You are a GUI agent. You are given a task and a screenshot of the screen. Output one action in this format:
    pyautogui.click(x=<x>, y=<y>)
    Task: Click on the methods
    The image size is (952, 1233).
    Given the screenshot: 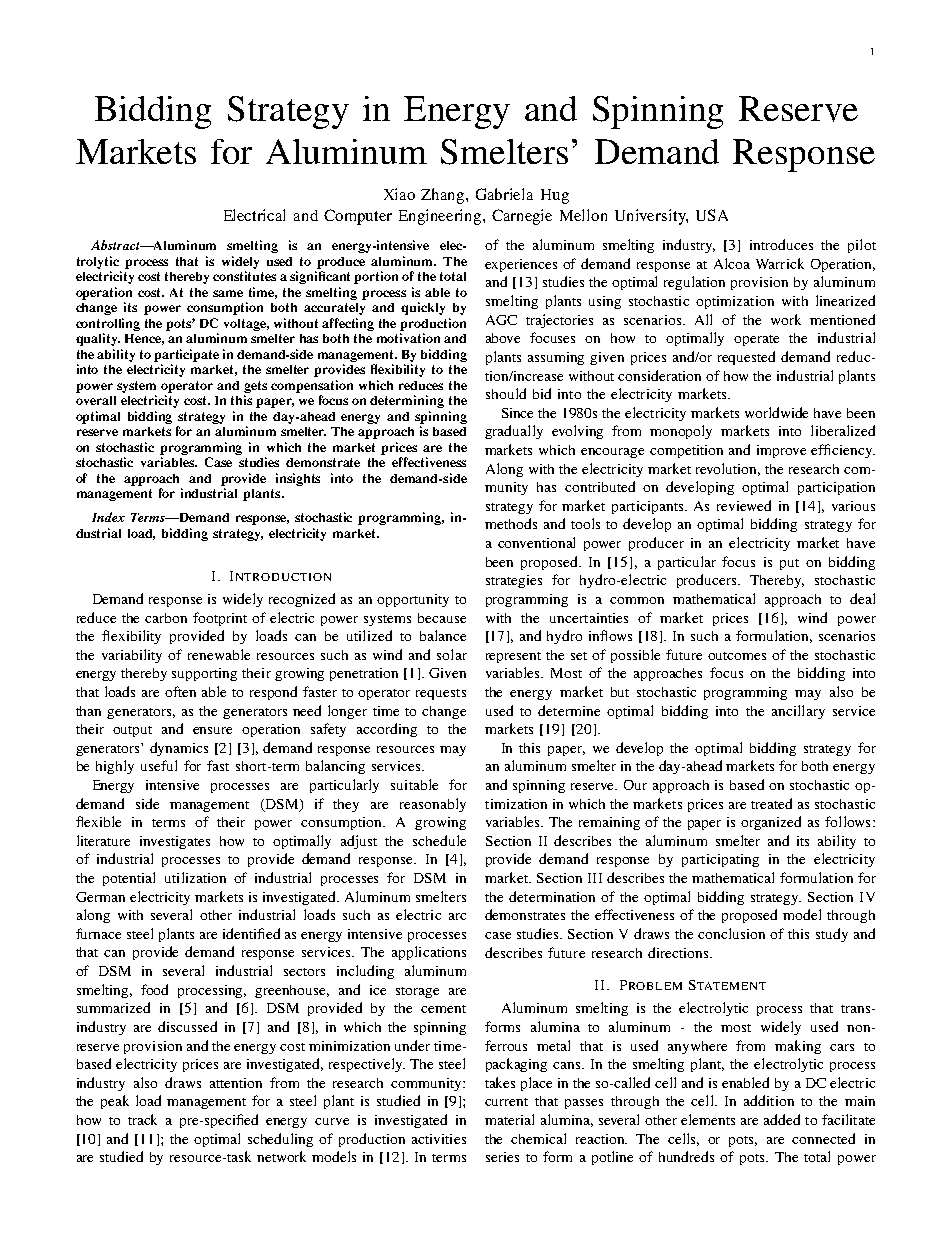 What is the action you would take?
    pyautogui.click(x=511, y=523)
